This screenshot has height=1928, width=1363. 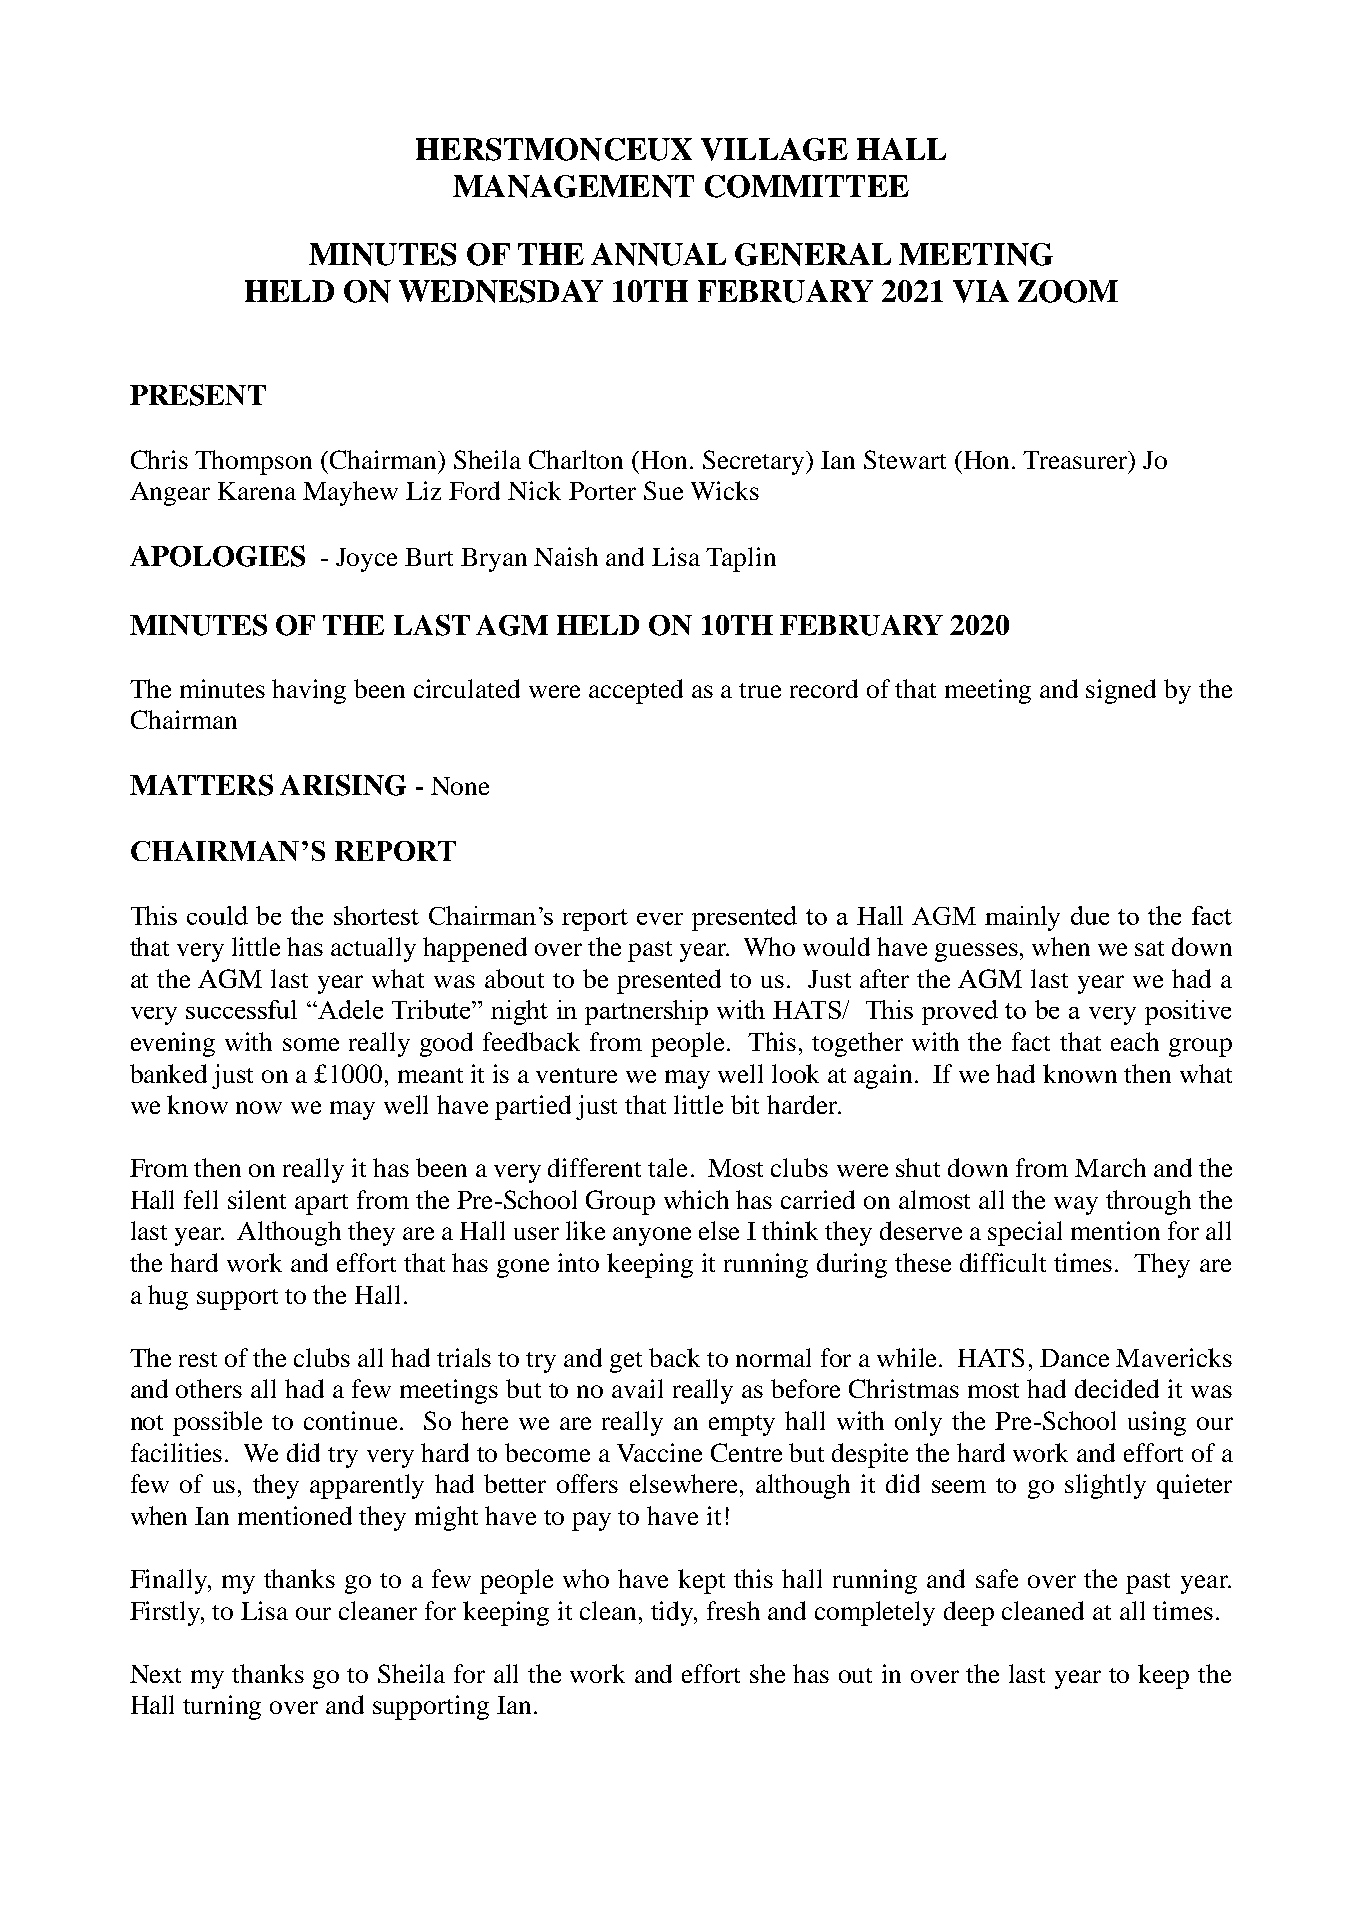 What do you see at coordinates (217, 915) in the screenshot?
I see `could` at bounding box center [217, 915].
